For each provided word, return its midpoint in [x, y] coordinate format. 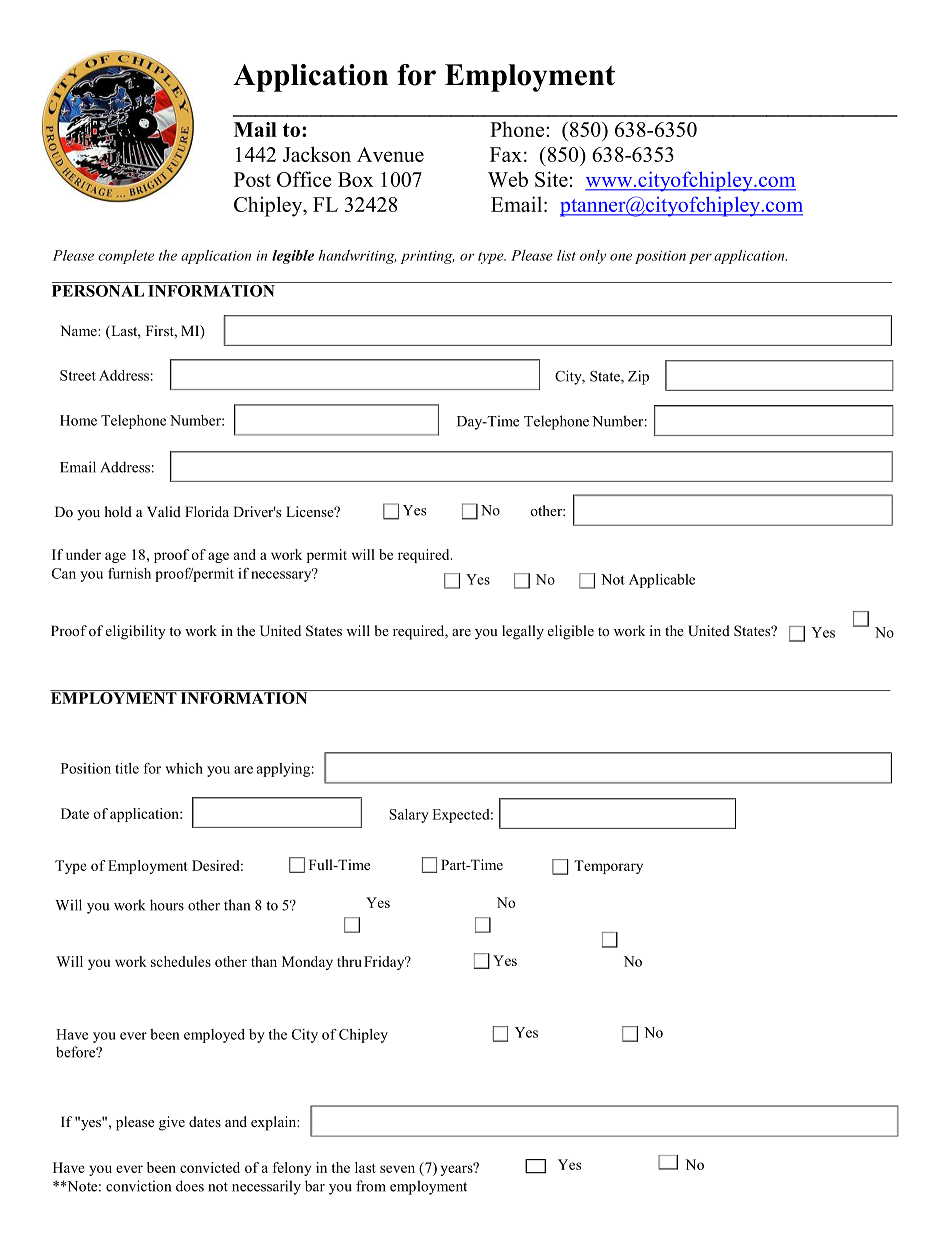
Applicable [662, 581]
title [127, 768]
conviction [138, 1186]
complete [126, 257]
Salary [409, 816]
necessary [282, 575]
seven [397, 1169]
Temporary [608, 867]
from [371, 1186]
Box [355, 179]
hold [118, 511]
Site [551, 179]
